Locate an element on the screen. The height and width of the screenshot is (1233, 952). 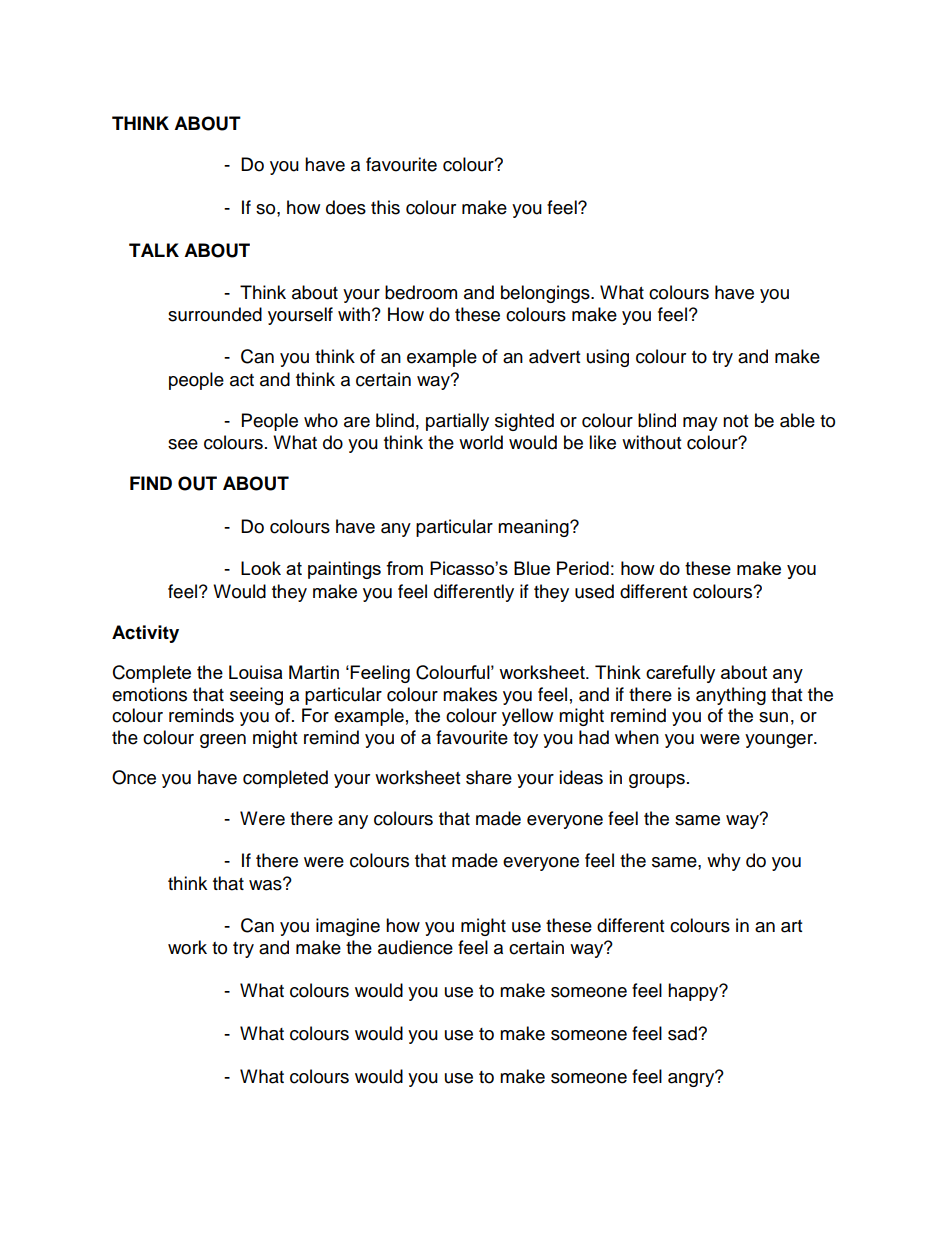
younger is located at coordinates (780, 741).
